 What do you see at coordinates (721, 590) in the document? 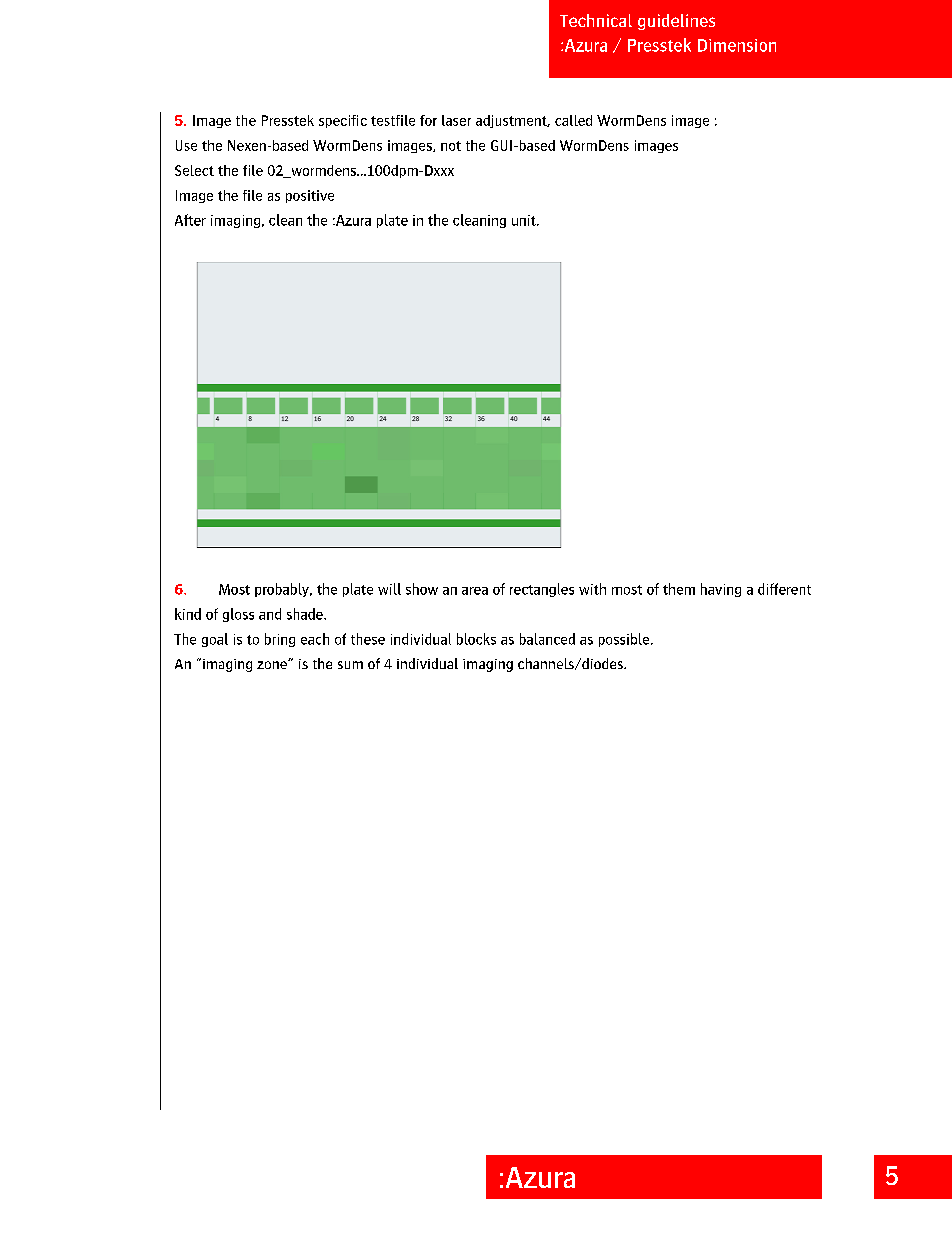
I see `having` at bounding box center [721, 590].
